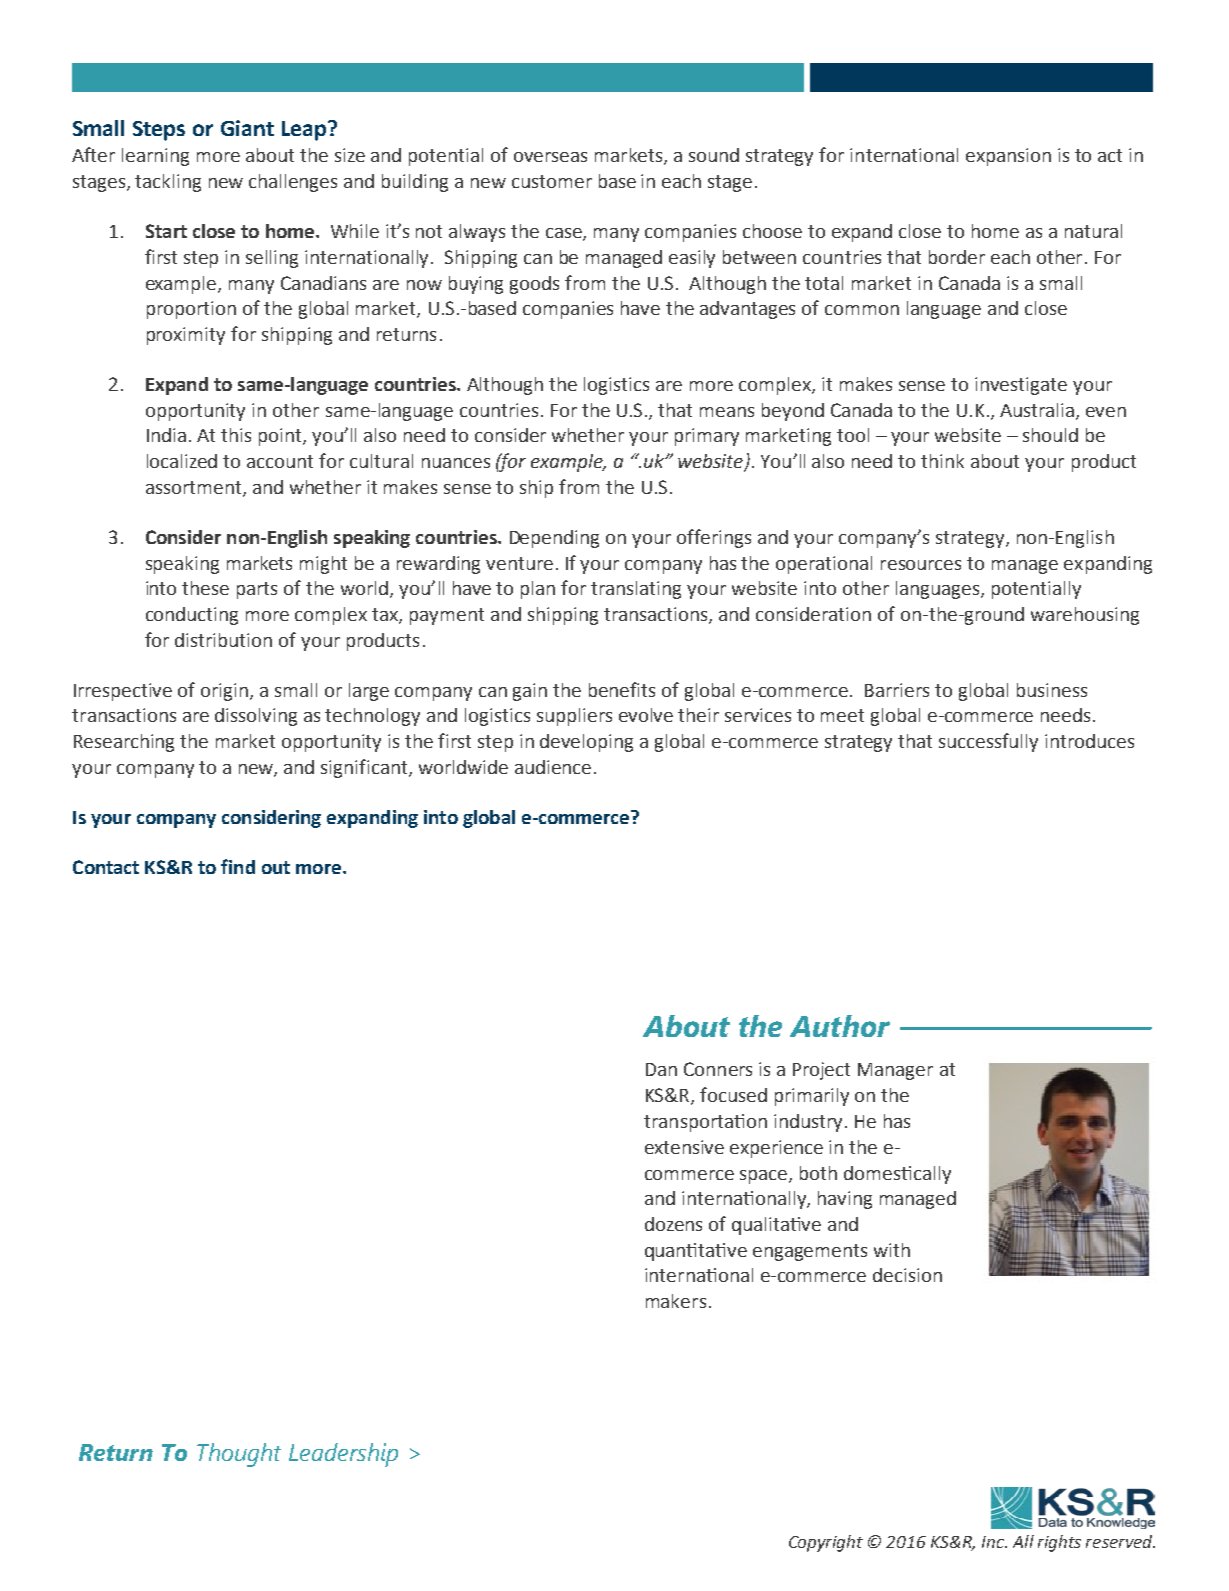 This screenshot has width=1229, height=1591. Describe the element at coordinates (238, 866) in the screenshot. I see `find` at that location.
